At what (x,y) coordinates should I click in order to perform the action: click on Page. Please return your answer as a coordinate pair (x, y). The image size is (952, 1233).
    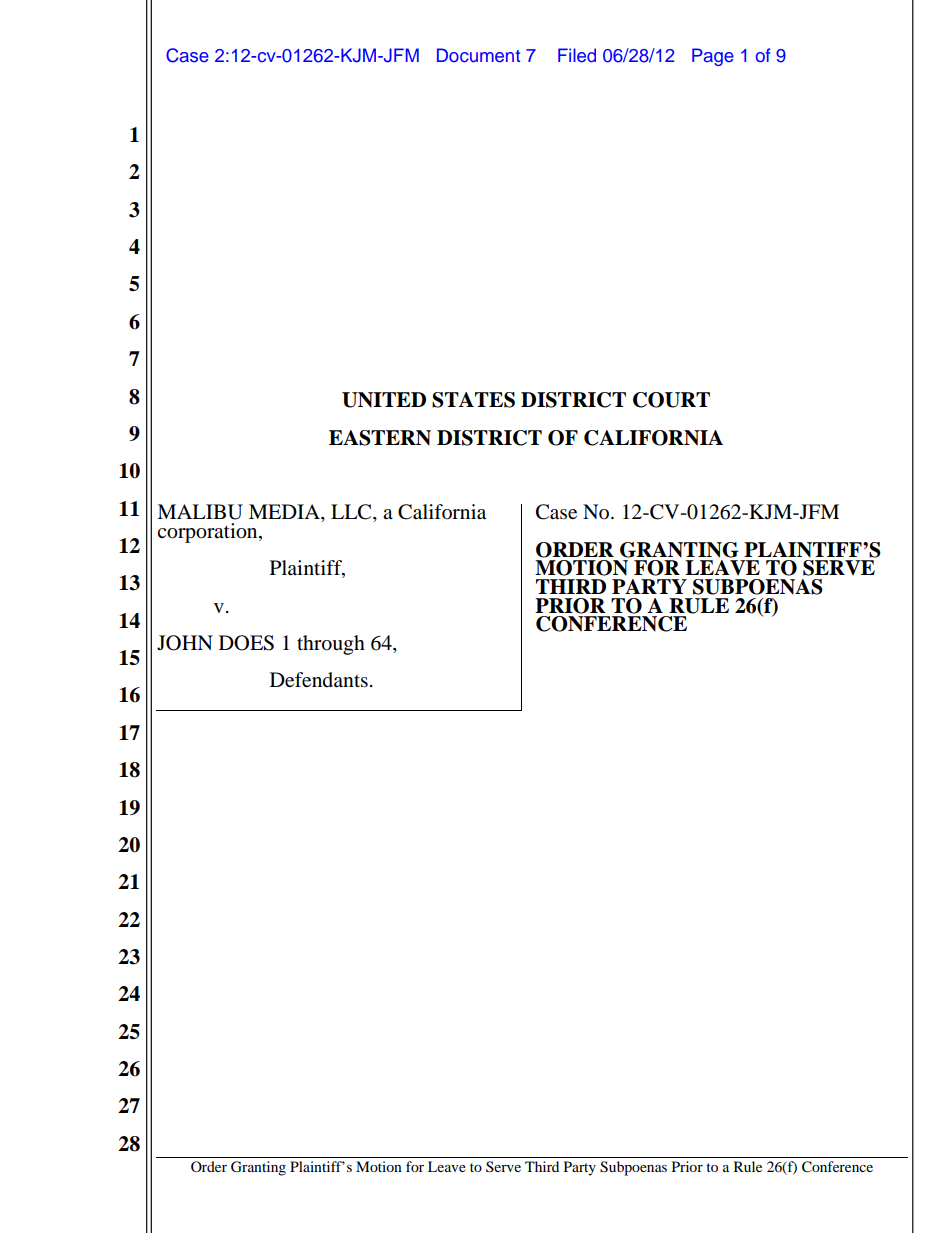
    Looking at the image, I should click on (713, 57).
